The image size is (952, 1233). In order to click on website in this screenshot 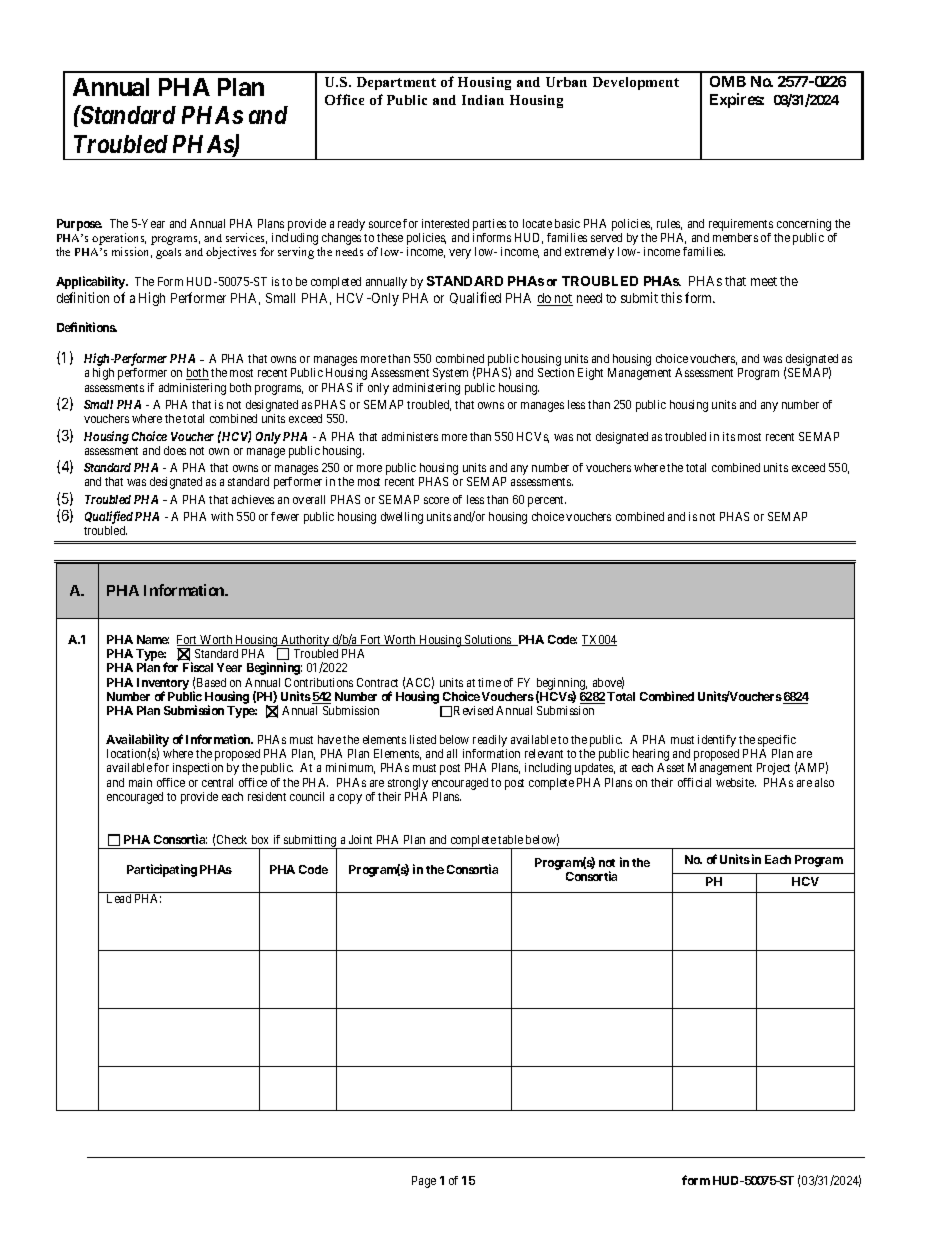, I will do `click(736, 782)`.
